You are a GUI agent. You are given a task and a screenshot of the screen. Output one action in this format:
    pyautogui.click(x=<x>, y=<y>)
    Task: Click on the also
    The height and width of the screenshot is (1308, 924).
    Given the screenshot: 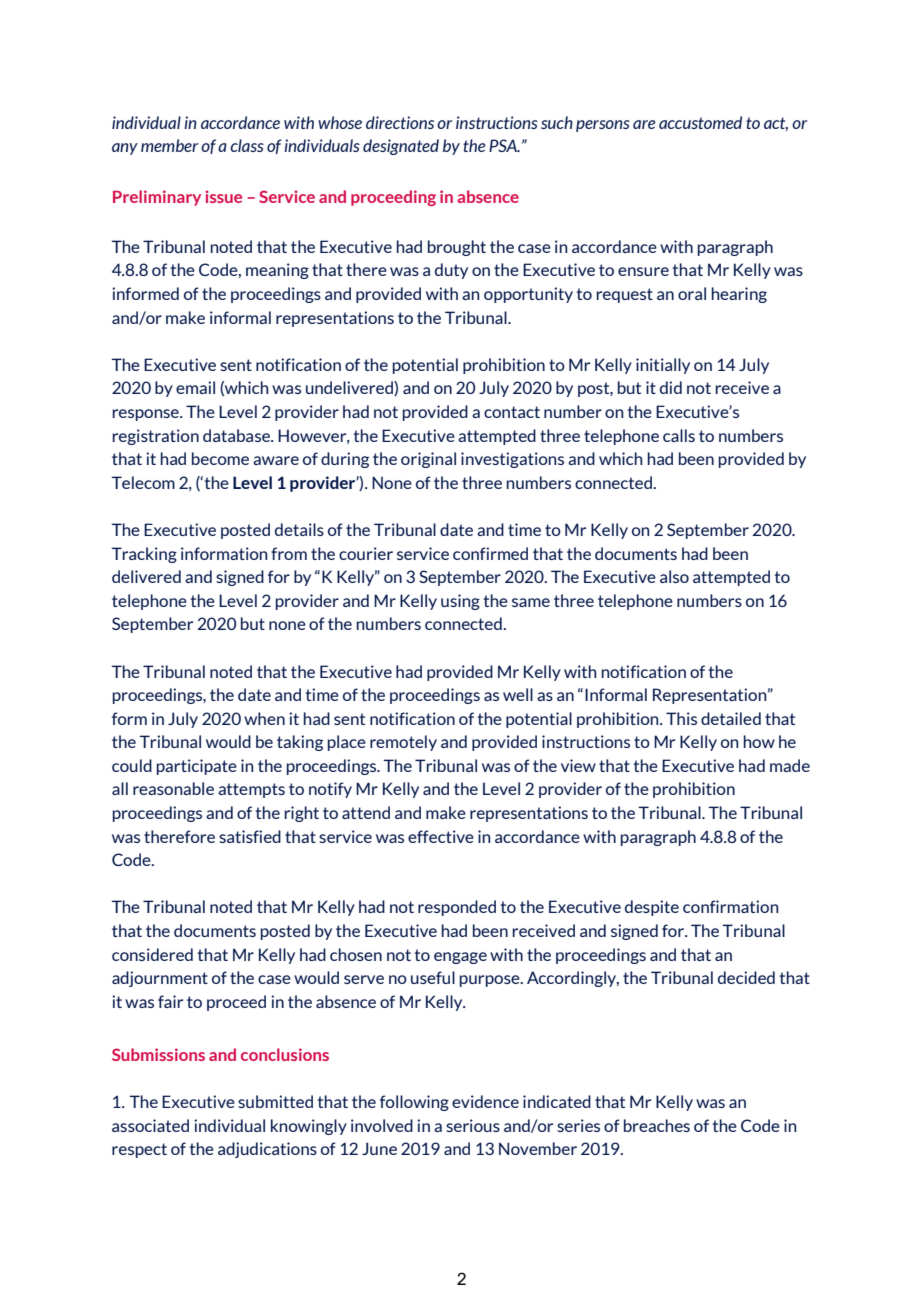 What is the action you would take?
    pyautogui.click(x=674, y=576)
